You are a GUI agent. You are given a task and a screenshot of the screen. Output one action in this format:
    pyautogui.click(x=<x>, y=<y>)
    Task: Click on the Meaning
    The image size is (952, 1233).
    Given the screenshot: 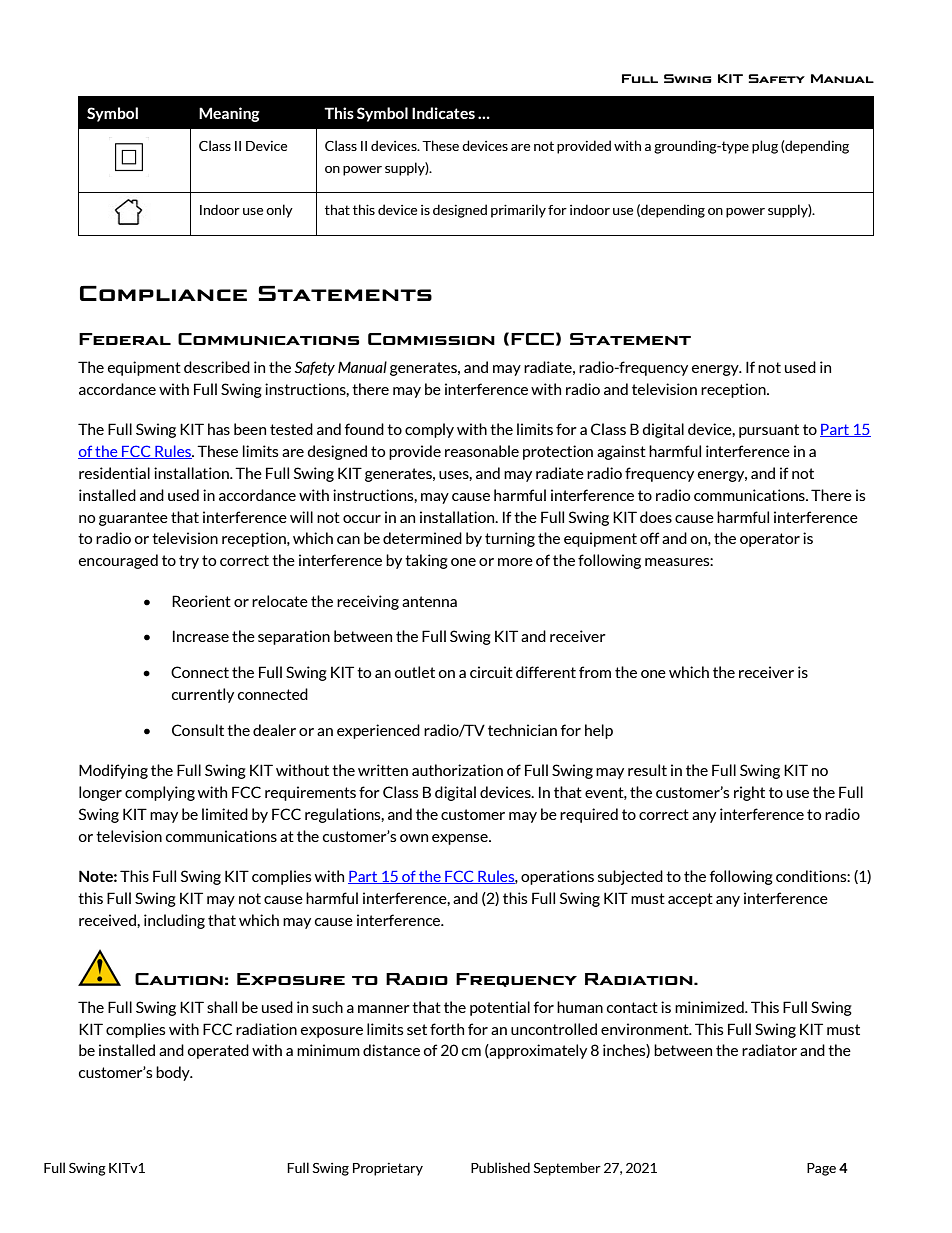 What is the action you would take?
    pyautogui.click(x=229, y=114)
